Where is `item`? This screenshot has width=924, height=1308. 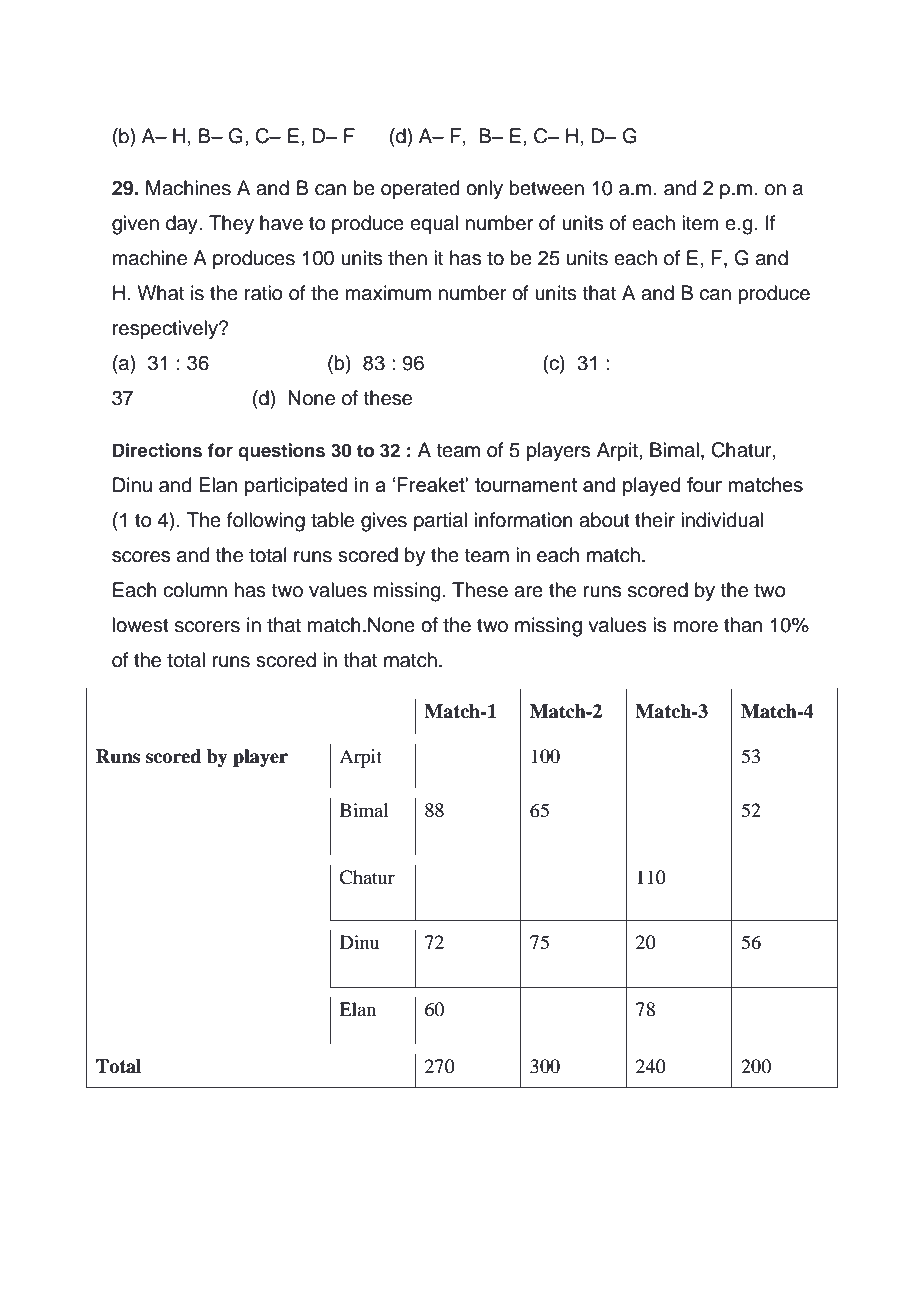
item is located at coordinates (700, 223).
